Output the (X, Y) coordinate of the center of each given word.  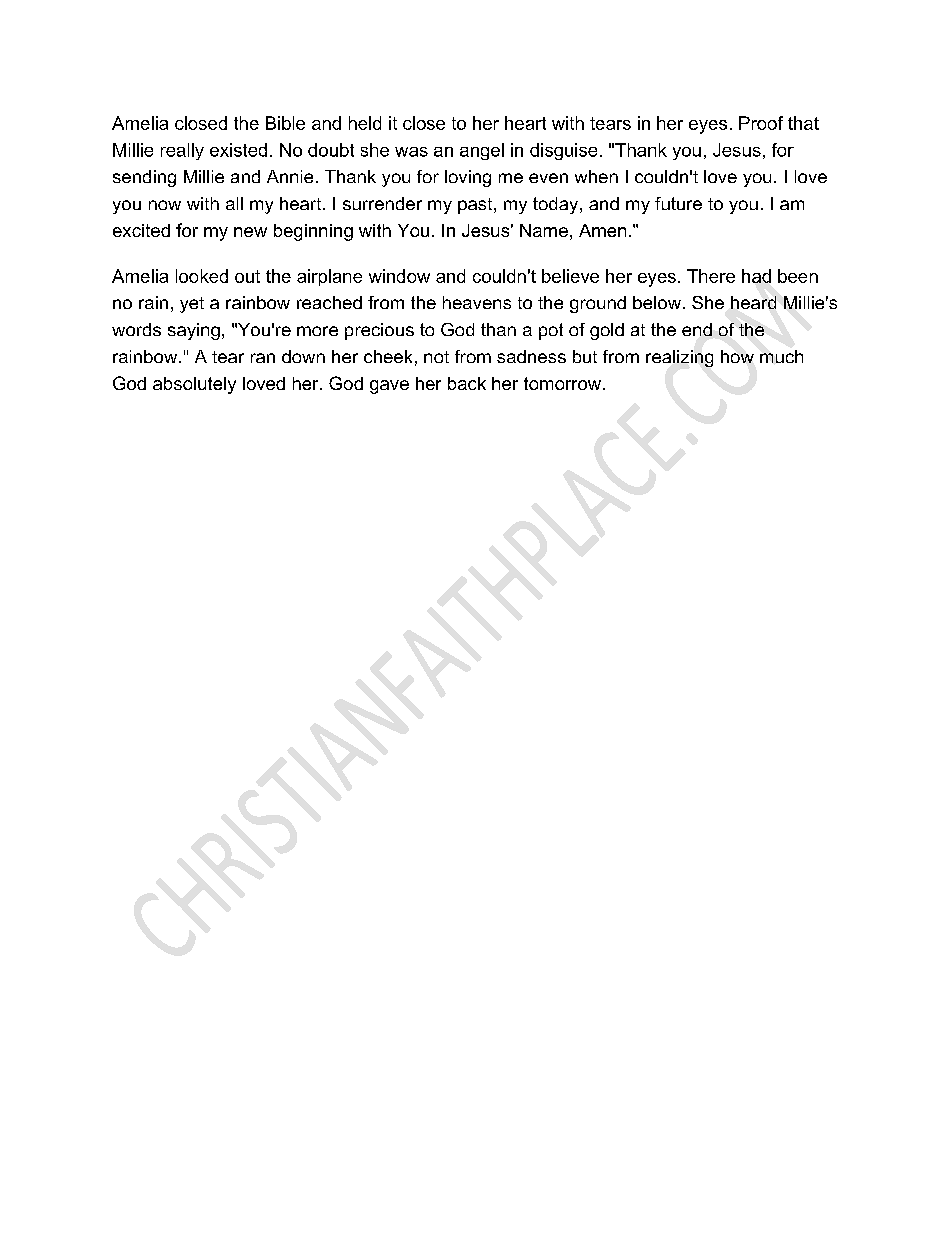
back (467, 383)
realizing (679, 358)
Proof (761, 123)
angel (482, 151)
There (711, 276)
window (399, 276)
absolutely (194, 385)
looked (202, 276)
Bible (285, 123)
